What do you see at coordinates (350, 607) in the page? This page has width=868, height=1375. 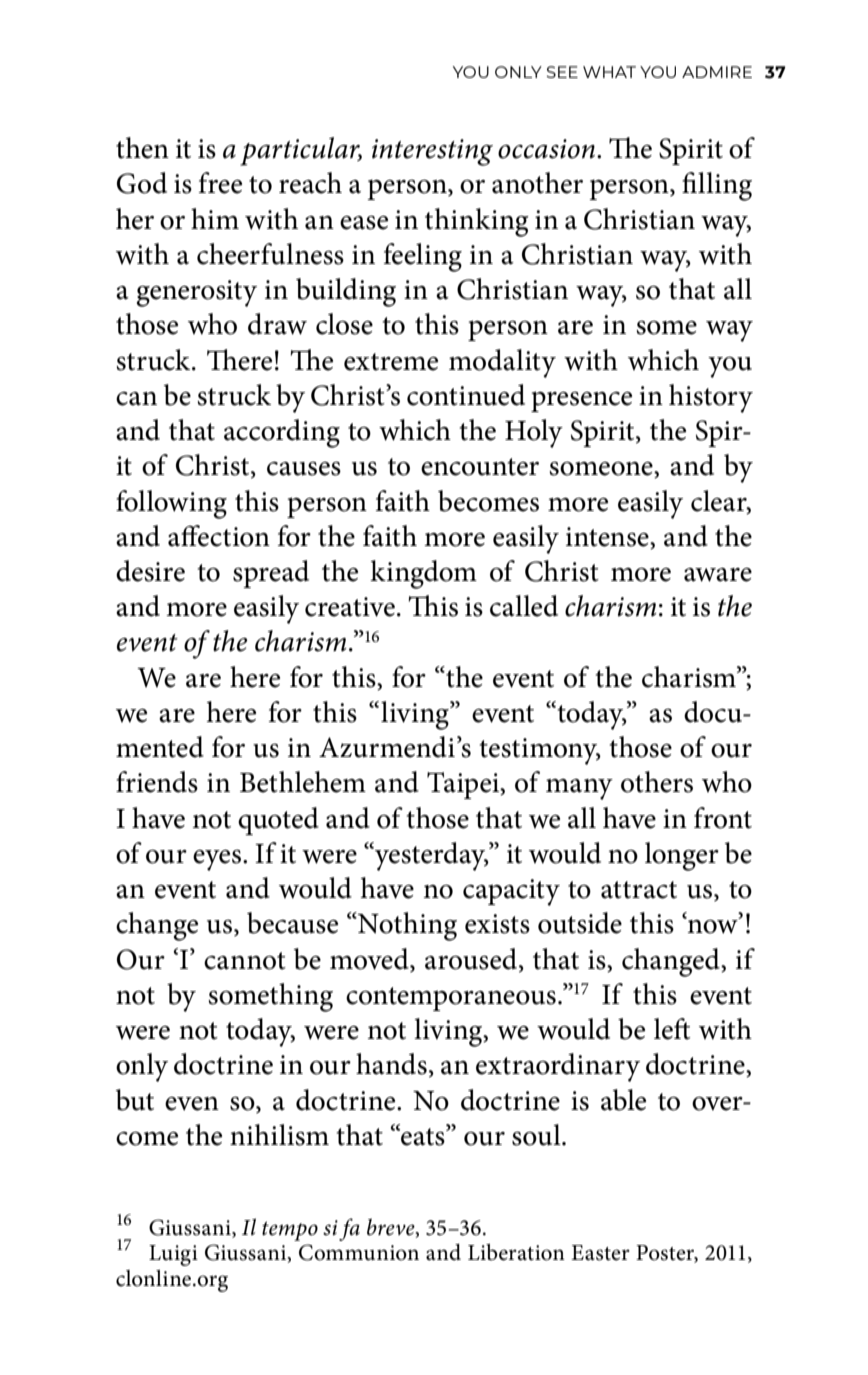 I see `creative` at bounding box center [350, 607].
